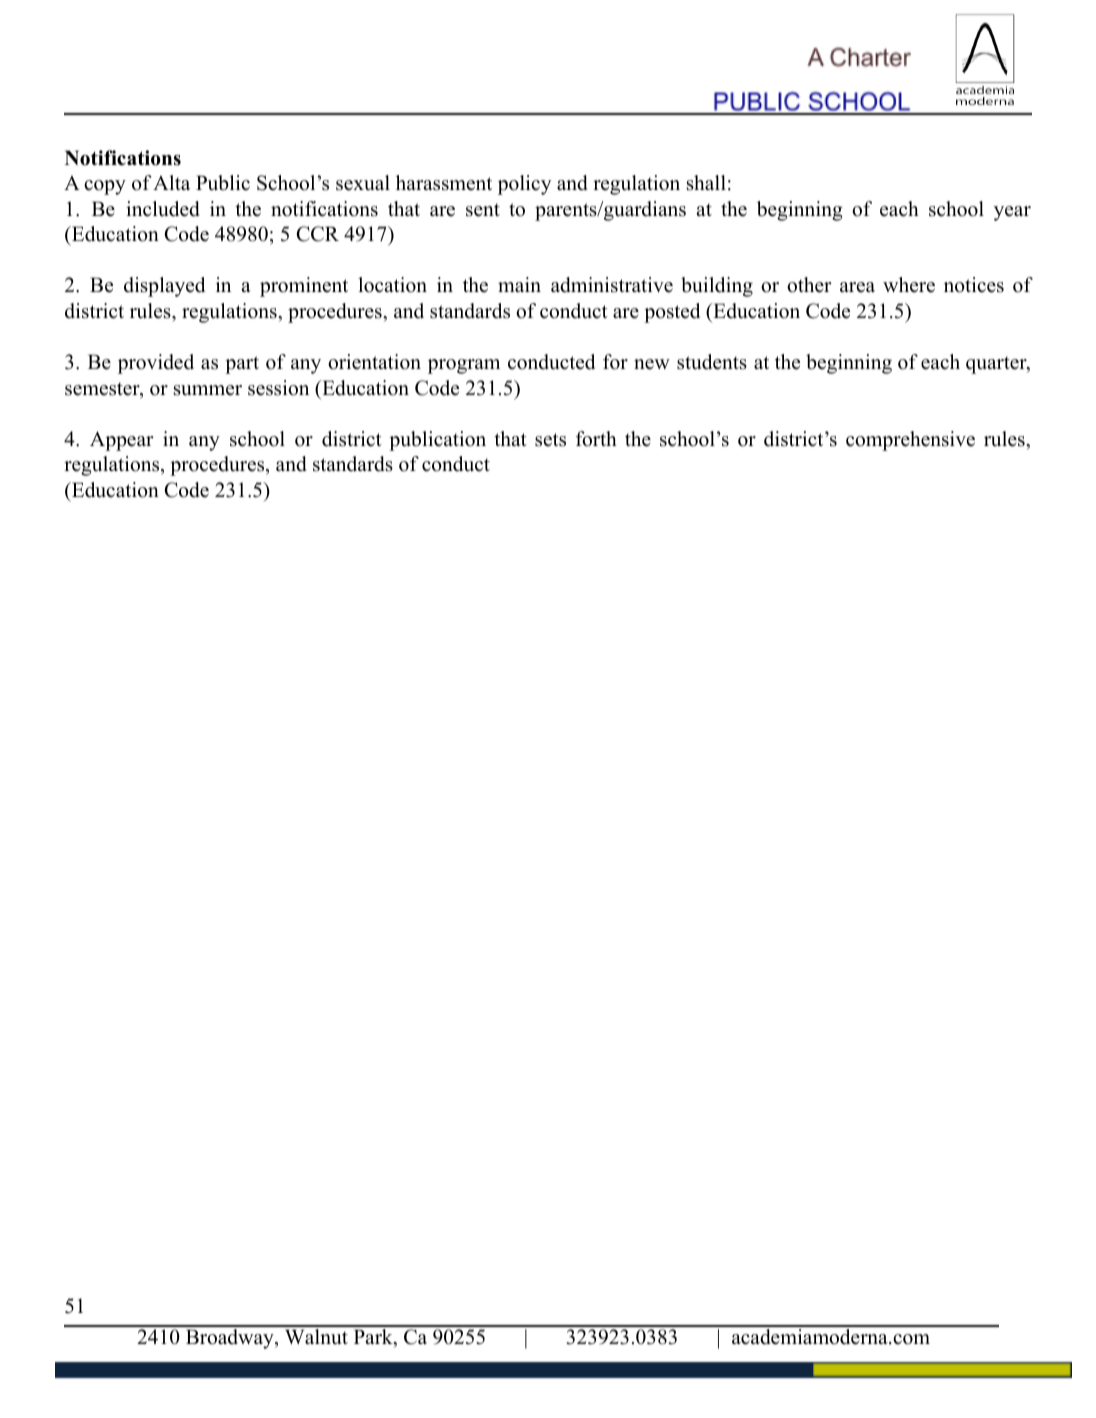  I want to click on part, so click(242, 365).
